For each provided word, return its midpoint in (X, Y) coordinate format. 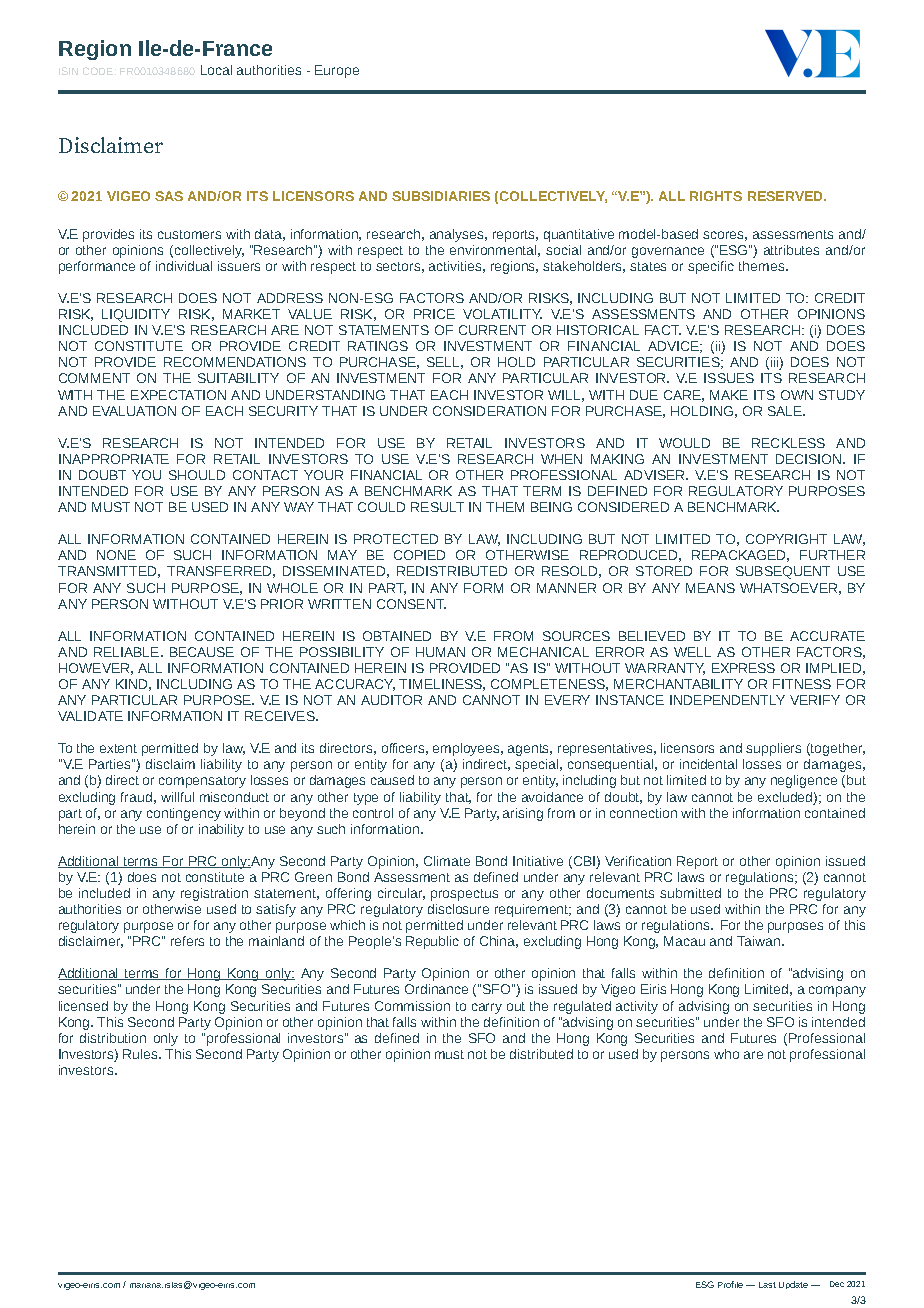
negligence (804, 781)
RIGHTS (716, 196)
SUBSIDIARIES (441, 196)
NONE (116, 555)
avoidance (552, 797)
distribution (113, 1038)
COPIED (419, 555)
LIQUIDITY (136, 315)
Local (216, 70)
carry (487, 1008)
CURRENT (492, 330)
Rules (142, 1054)
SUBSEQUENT (783, 572)
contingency (184, 814)
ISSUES (729, 378)
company (837, 991)
